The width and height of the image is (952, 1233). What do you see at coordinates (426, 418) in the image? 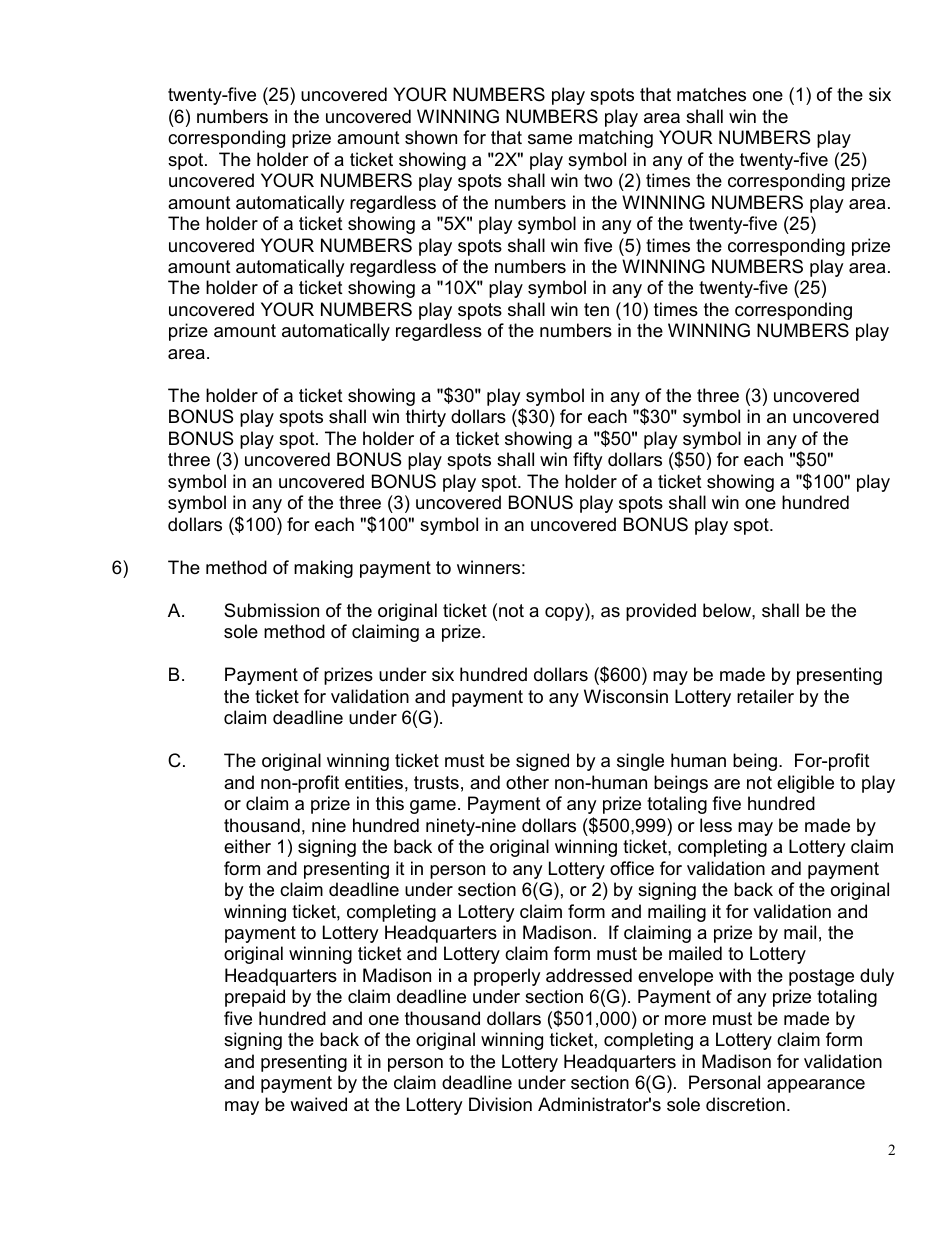
I see `thirty` at bounding box center [426, 418].
